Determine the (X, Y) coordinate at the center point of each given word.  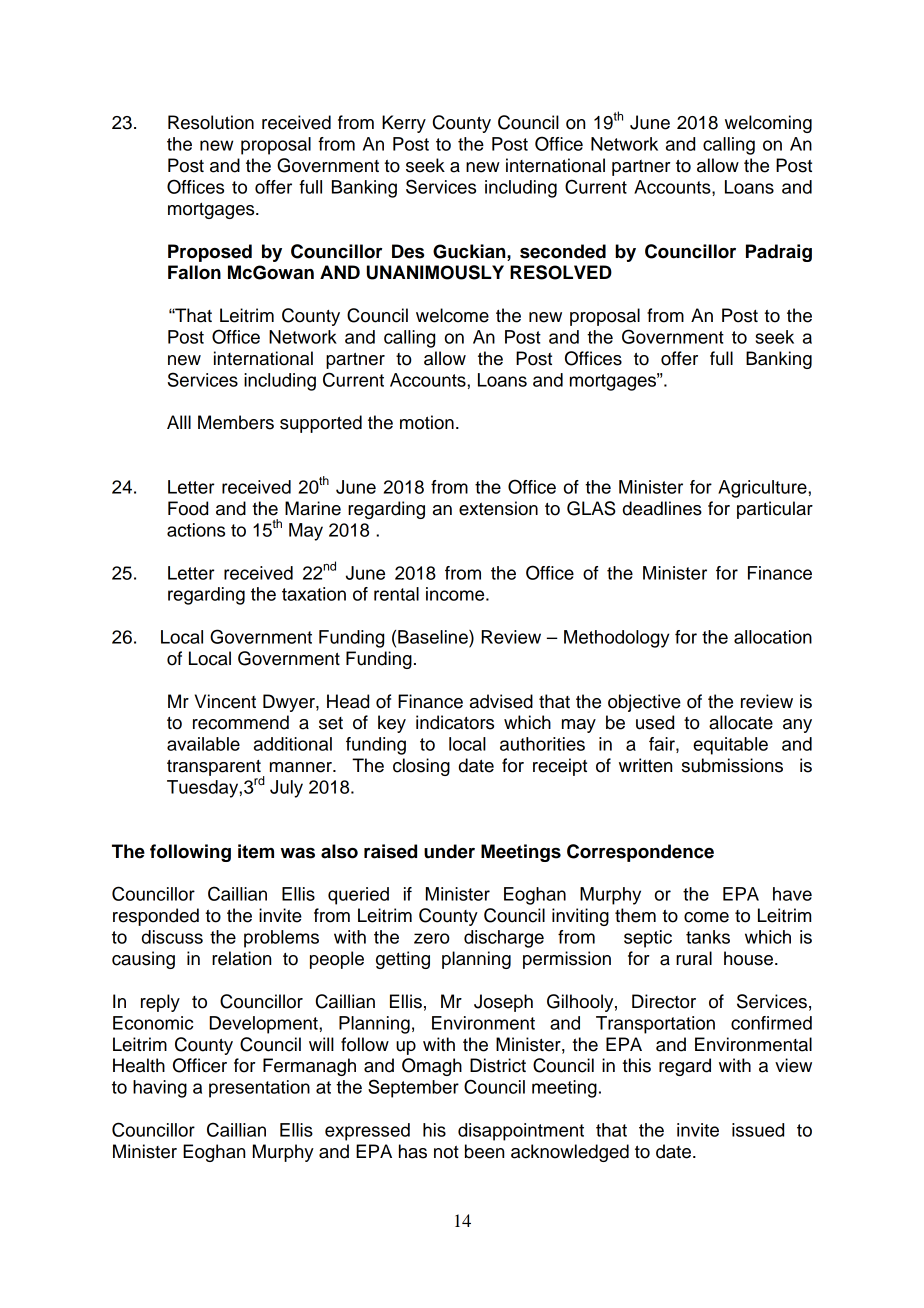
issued (758, 1130)
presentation (259, 1089)
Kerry (404, 124)
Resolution (211, 122)
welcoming (768, 124)
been (484, 1151)
